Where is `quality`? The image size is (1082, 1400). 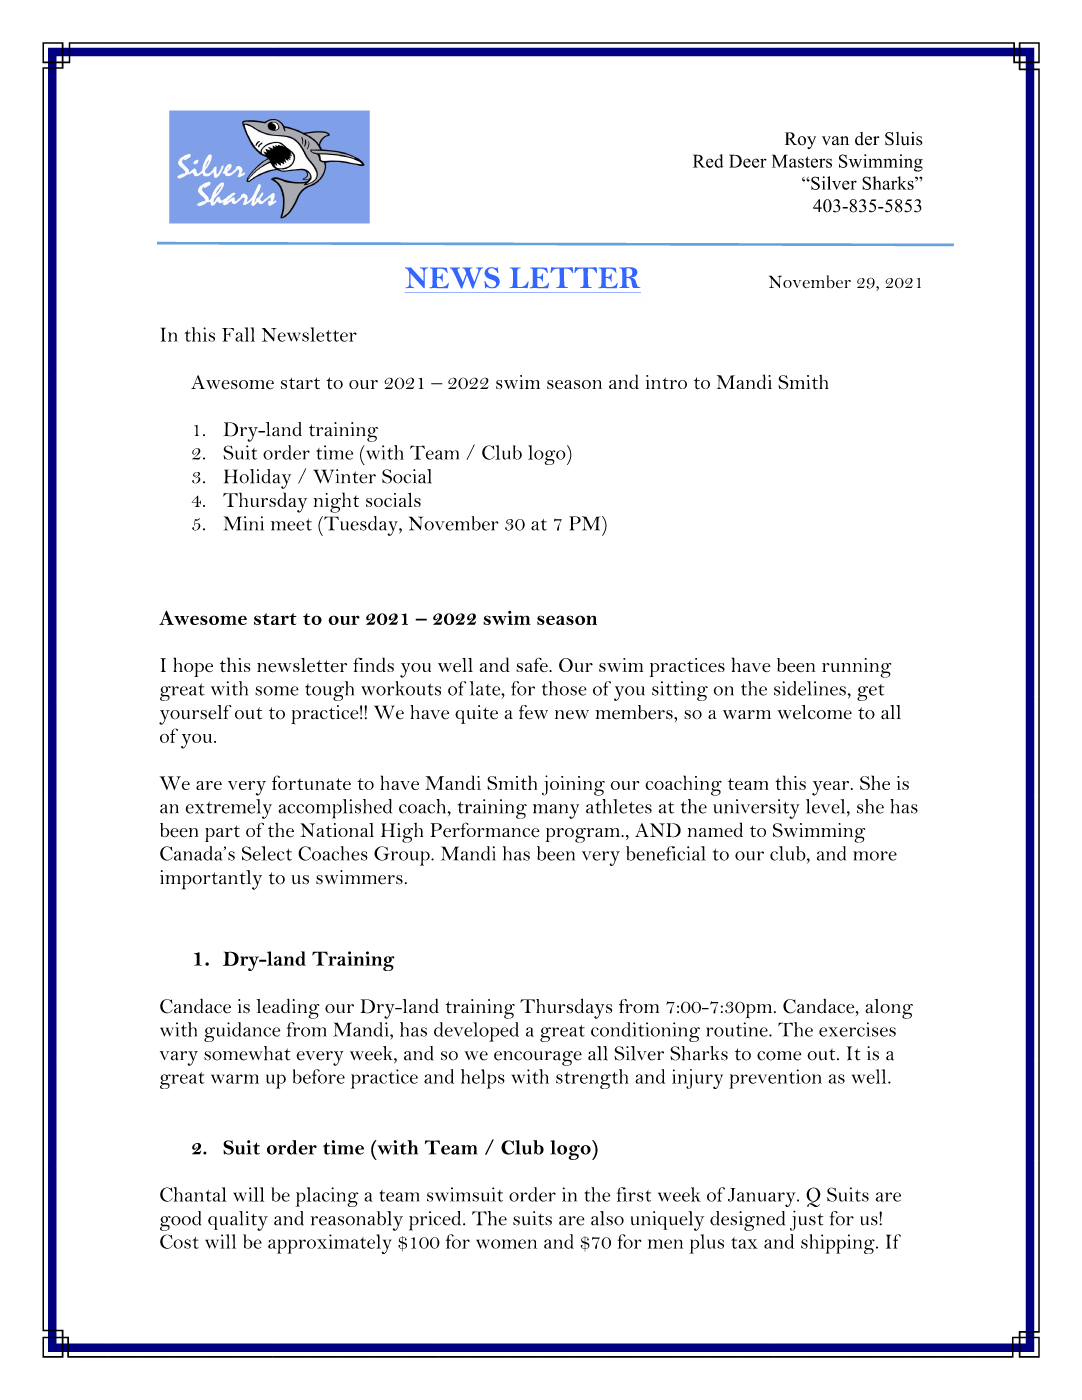
quality is located at coordinates (238, 1221).
